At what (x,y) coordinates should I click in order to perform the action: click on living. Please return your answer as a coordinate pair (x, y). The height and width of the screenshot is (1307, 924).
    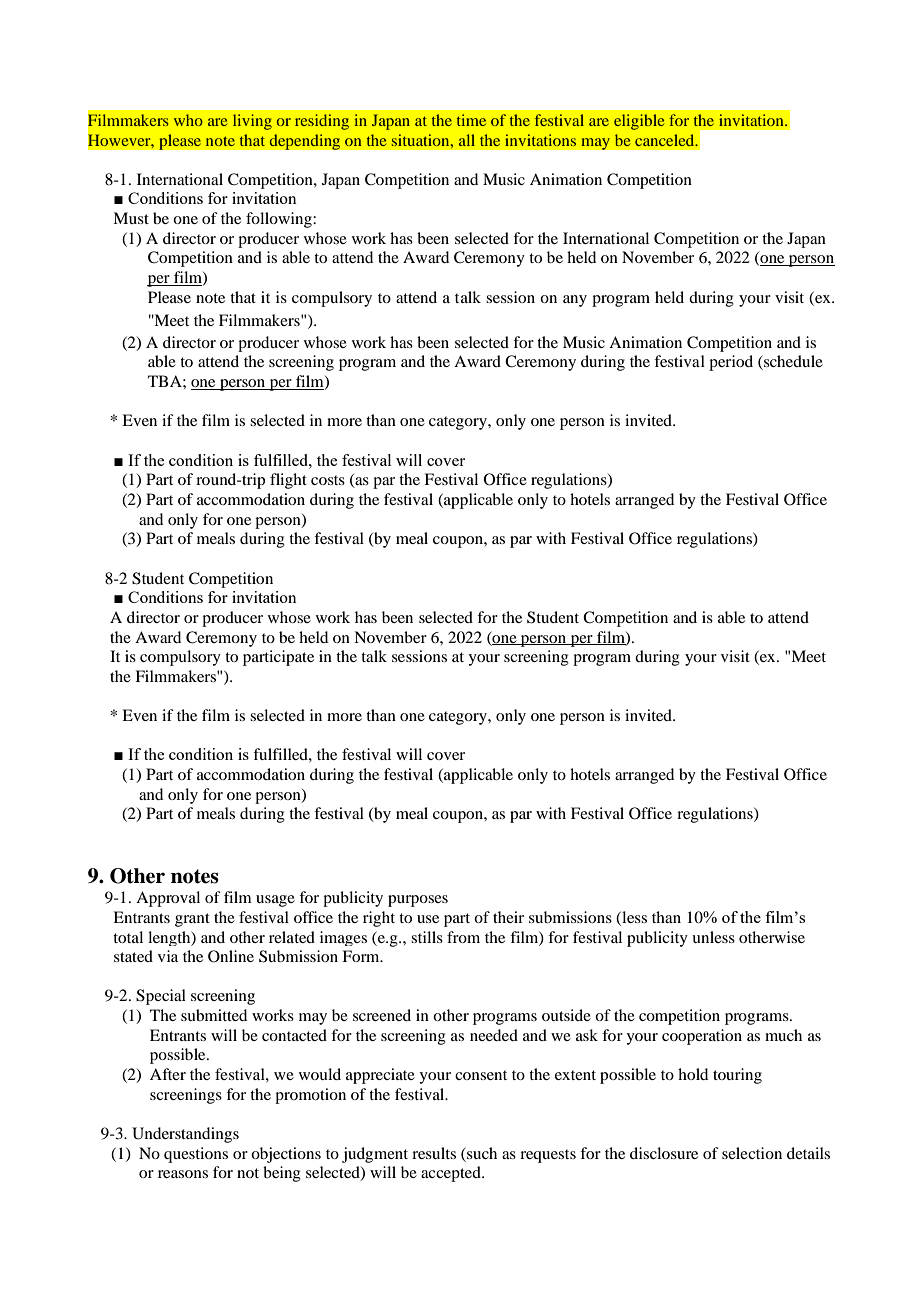
    Looking at the image, I should click on (252, 122).
